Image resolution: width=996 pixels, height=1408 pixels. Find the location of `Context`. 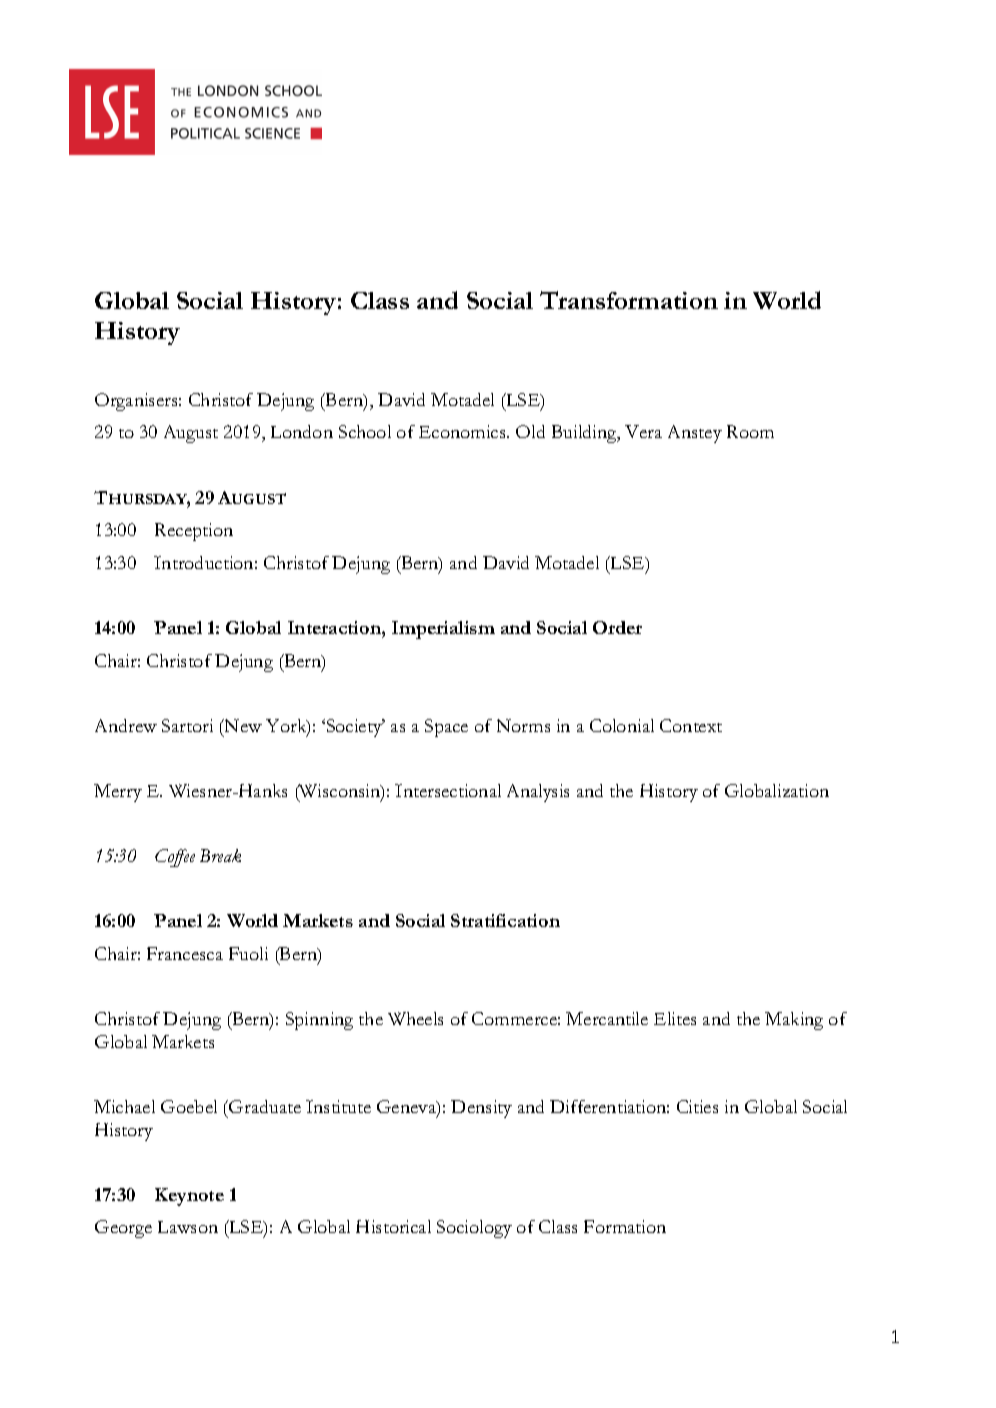

Context is located at coordinates (691, 725).
